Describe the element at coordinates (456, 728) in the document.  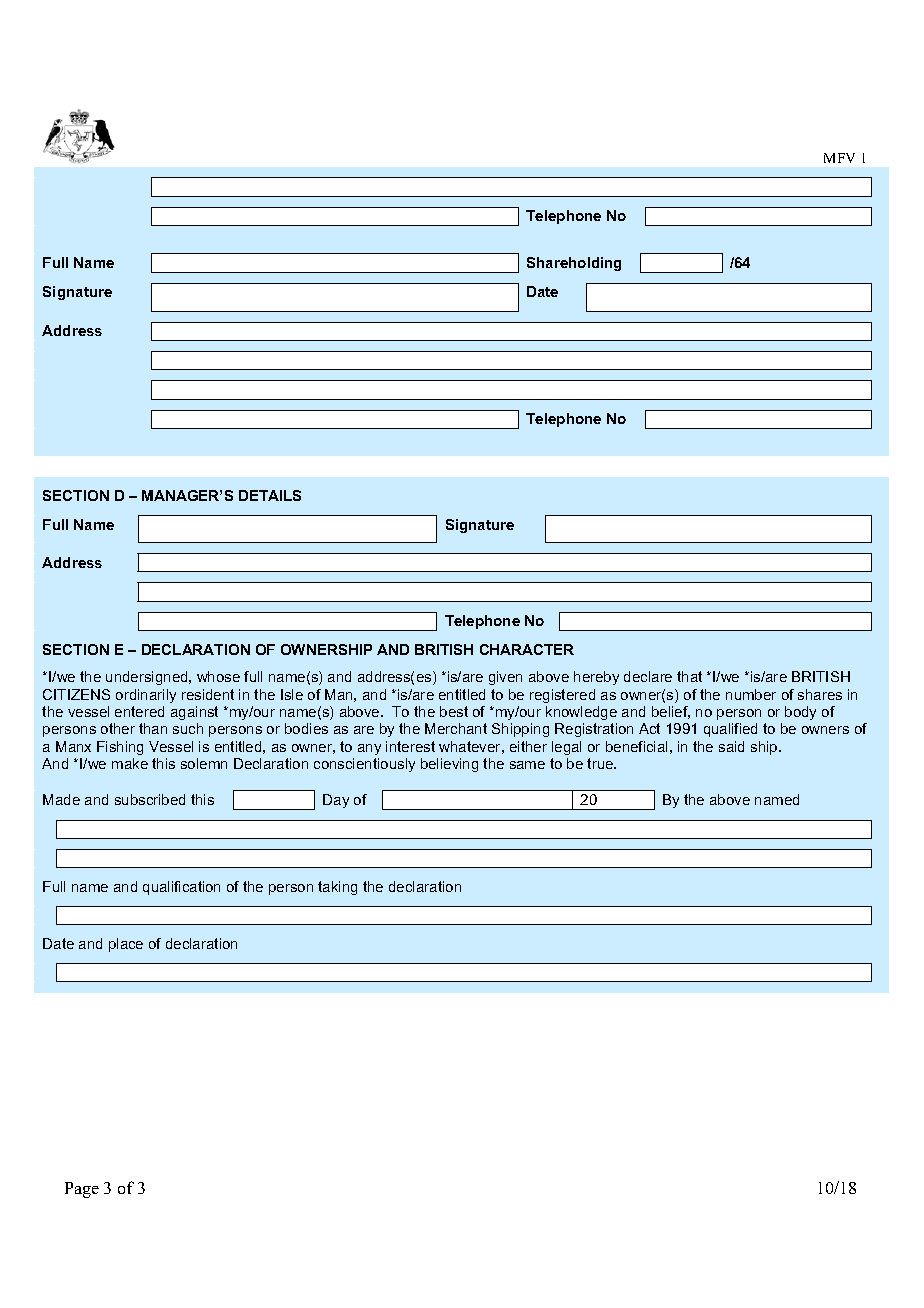
I see `Merchant` at that location.
